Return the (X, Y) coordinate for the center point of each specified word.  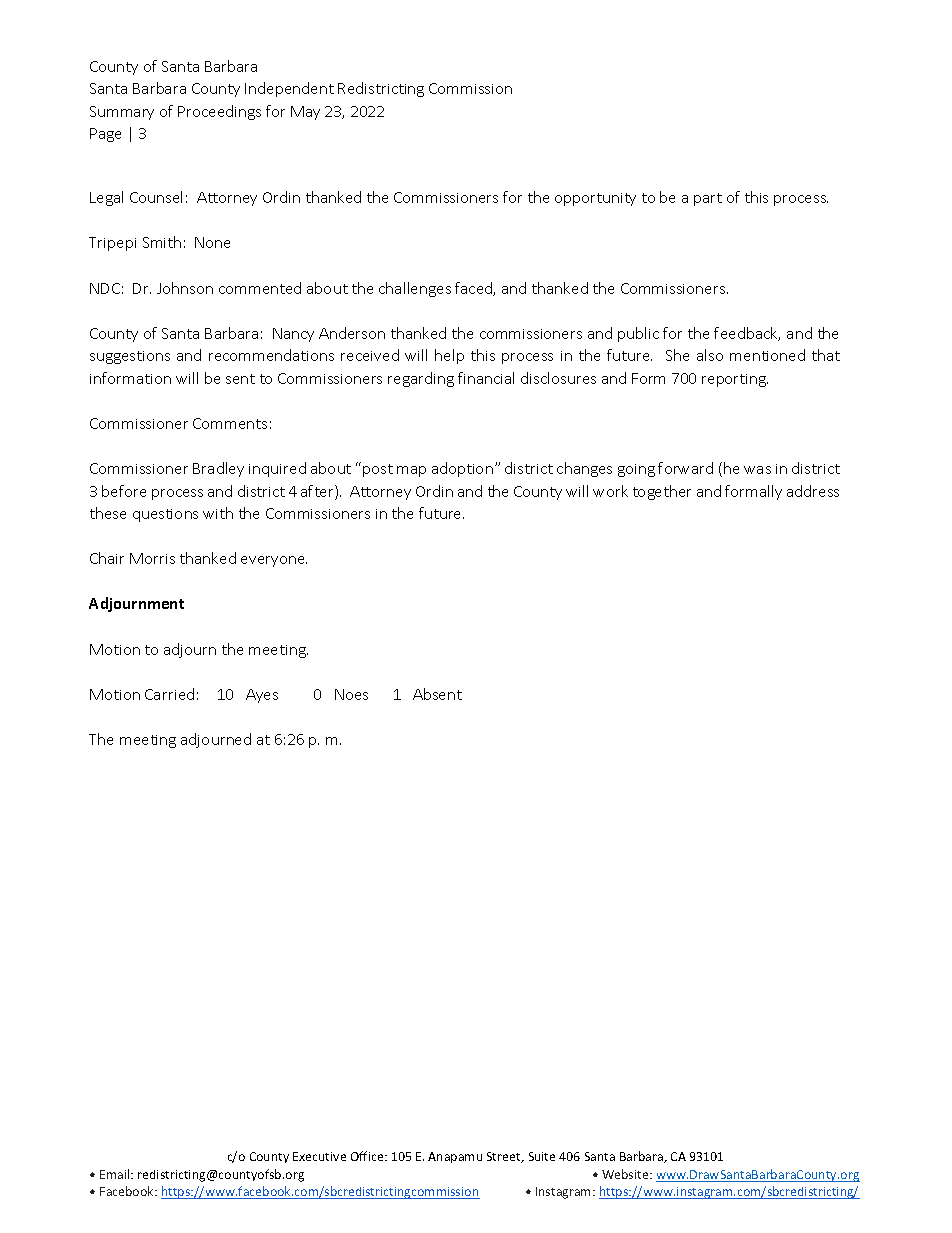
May (305, 113)
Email (116, 1174)
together (662, 492)
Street (505, 1157)
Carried (169, 694)
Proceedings (219, 112)
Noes (351, 694)
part (708, 199)
